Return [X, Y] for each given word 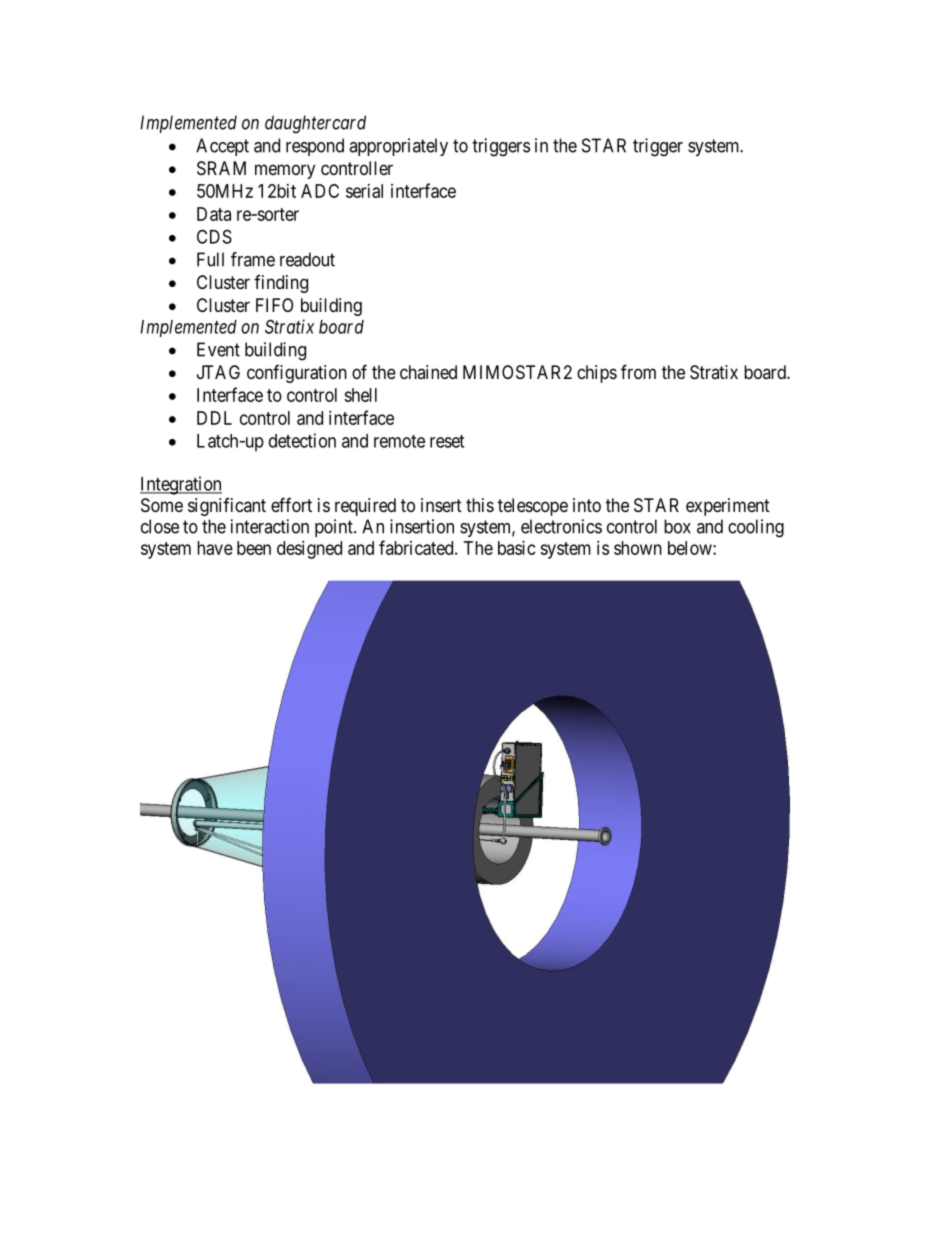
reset [447, 441]
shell [360, 395]
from [638, 371]
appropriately [398, 147]
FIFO [274, 305]
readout [307, 259]
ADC [320, 191]
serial [364, 191]
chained [428, 372]
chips [597, 374]
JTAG [218, 372]
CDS [214, 236]
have [215, 548]
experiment [728, 507]
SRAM [221, 168]
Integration [181, 485]
